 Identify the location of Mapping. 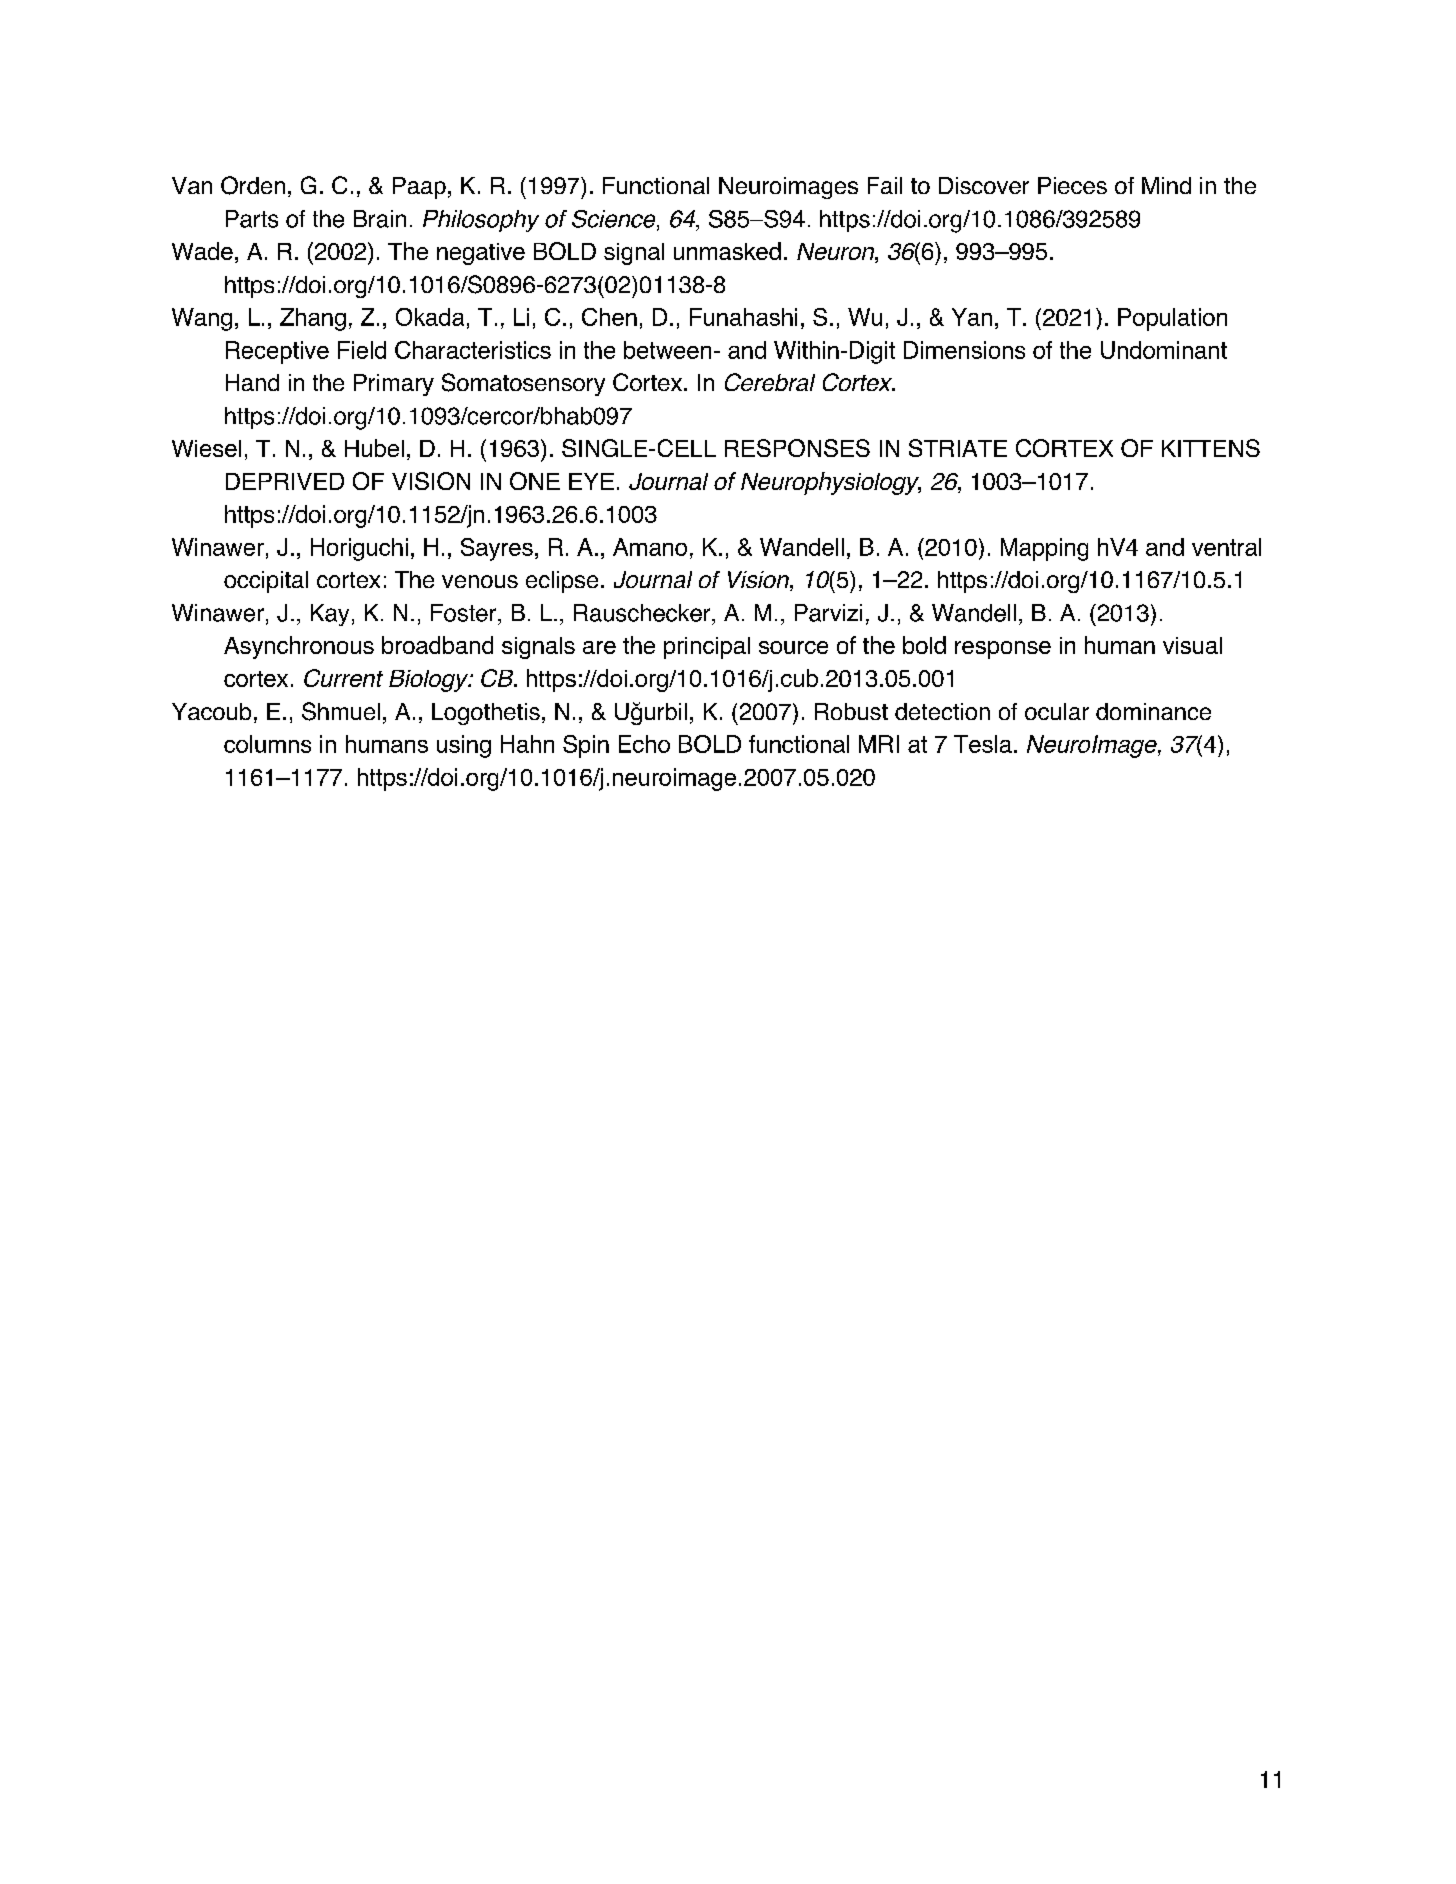
(1044, 549).
